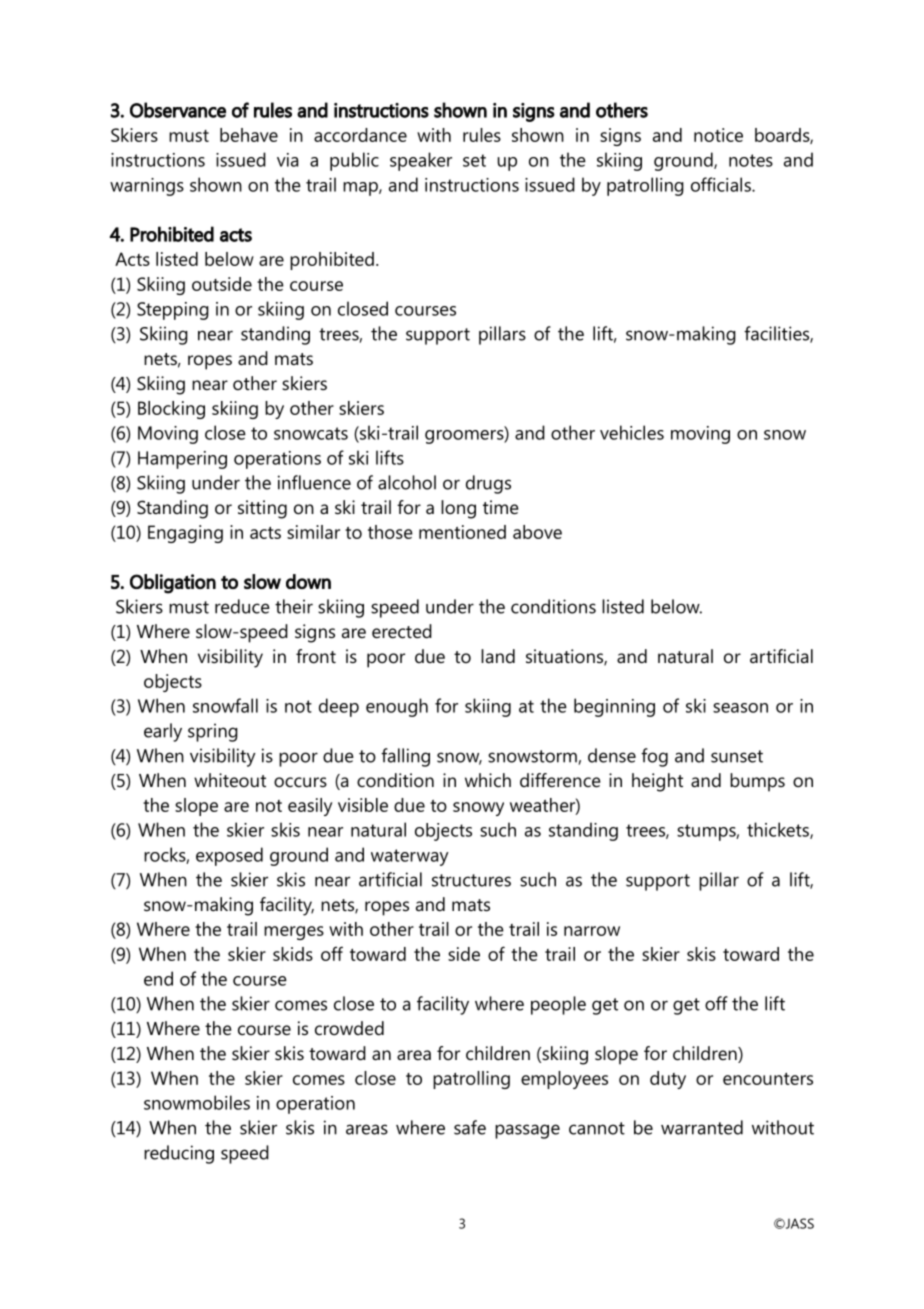  What do you see at coordinates (470, 1127) in the screenshot?
I see `safe` at bounding box center [470, 1127].
